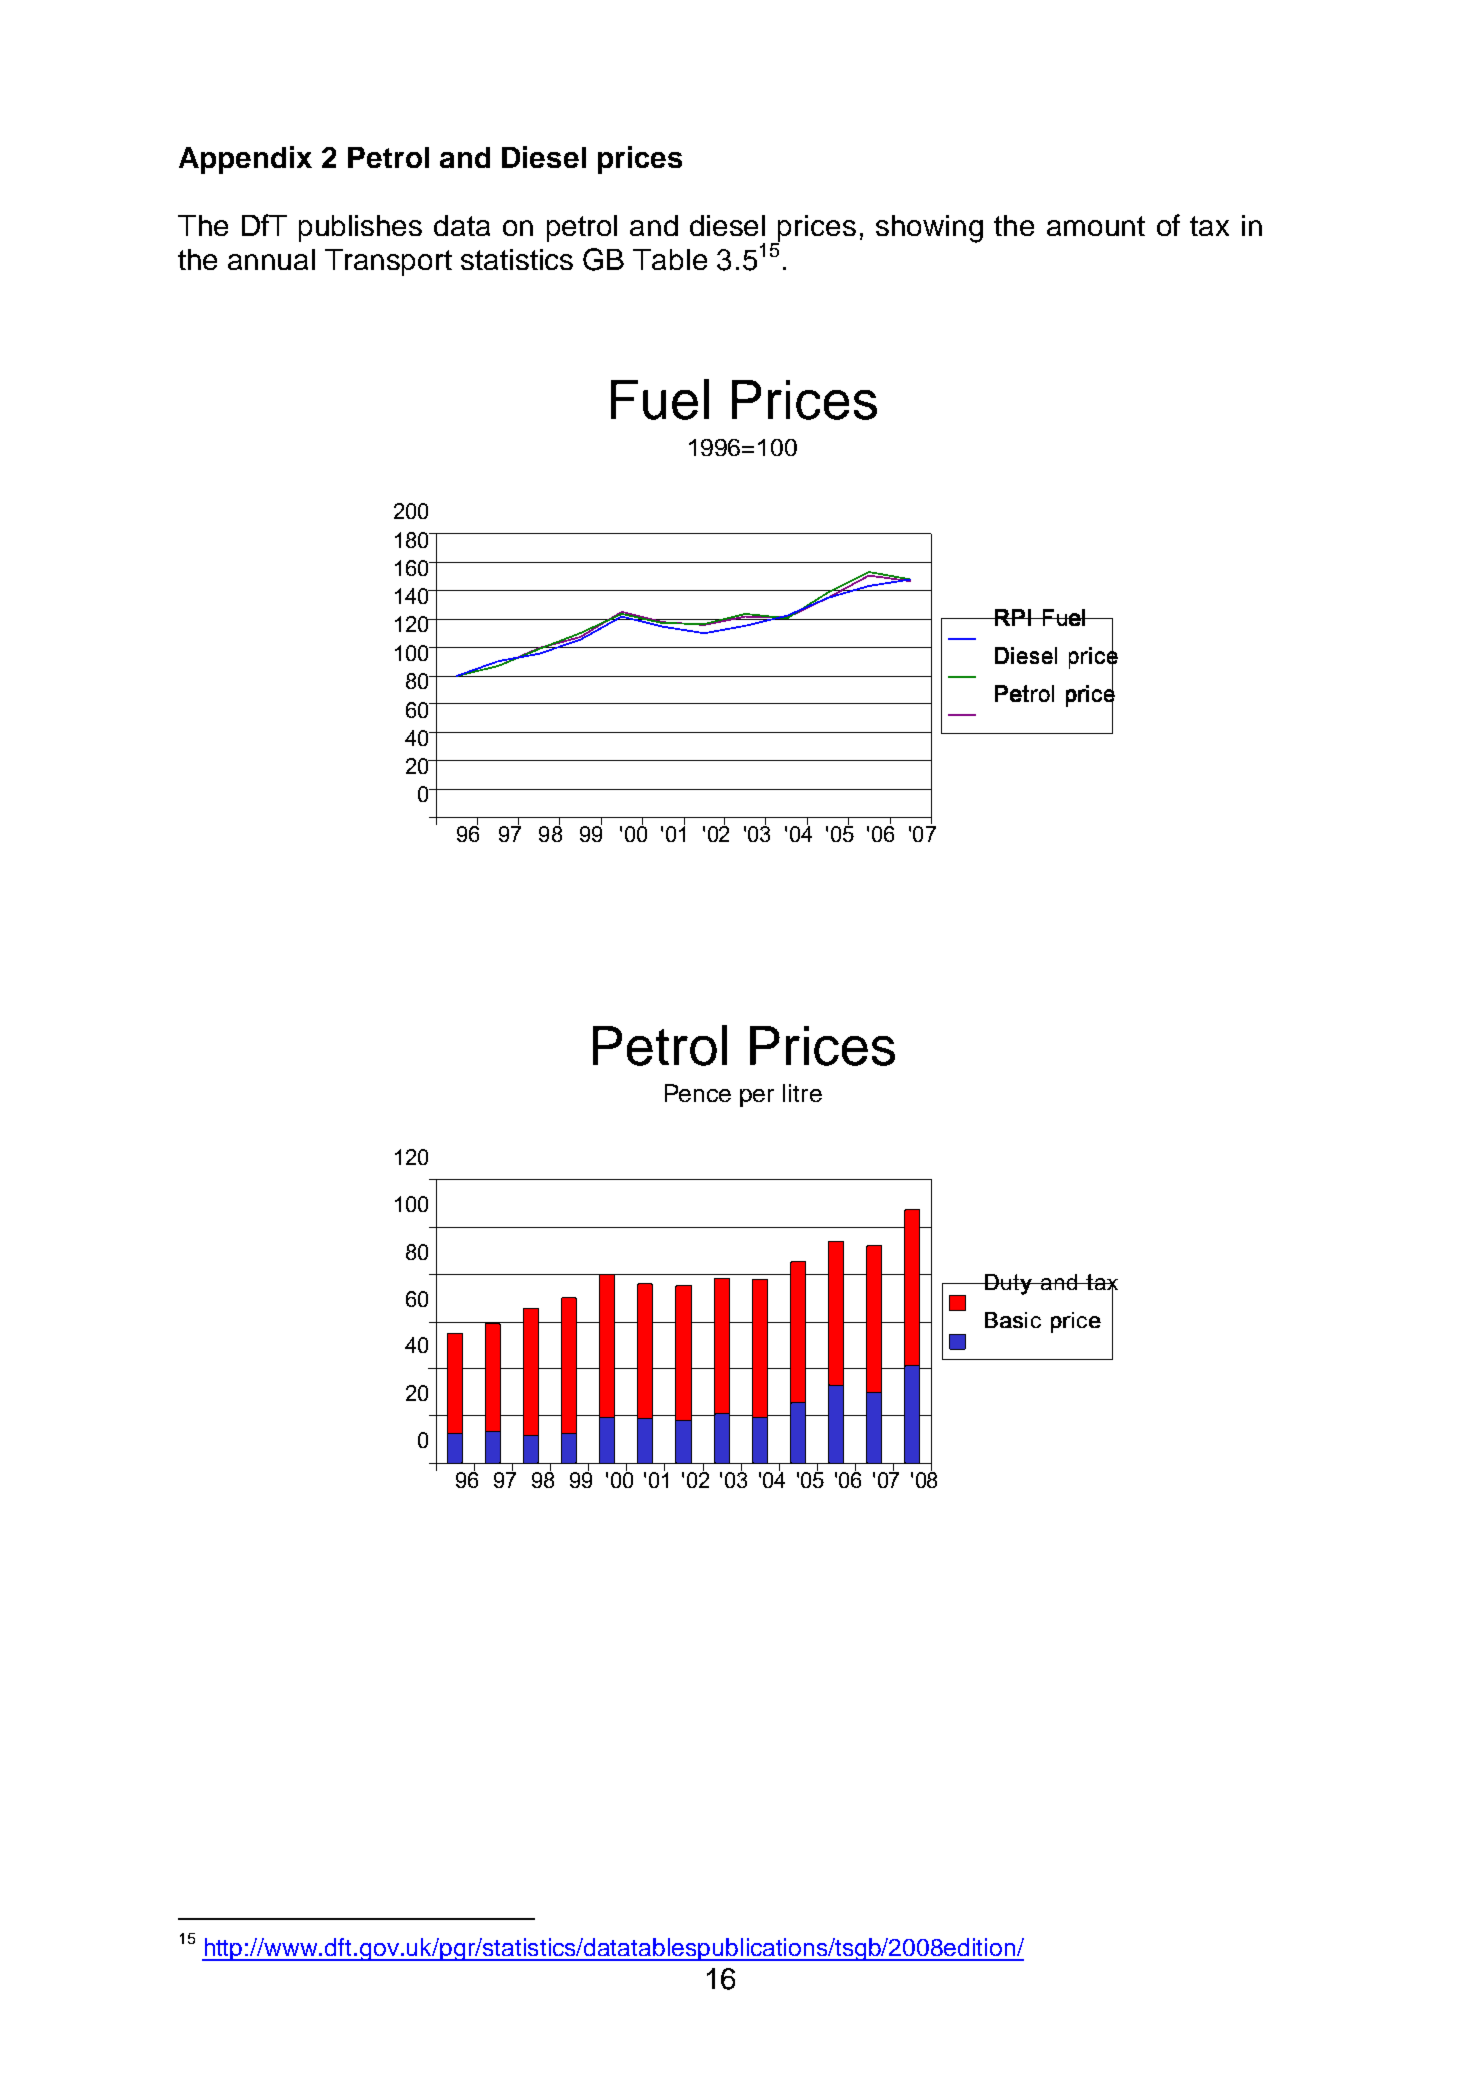 The width and height of the screenshot is (1473, 2085). I want to click on Pence, so click(698, 1093).
